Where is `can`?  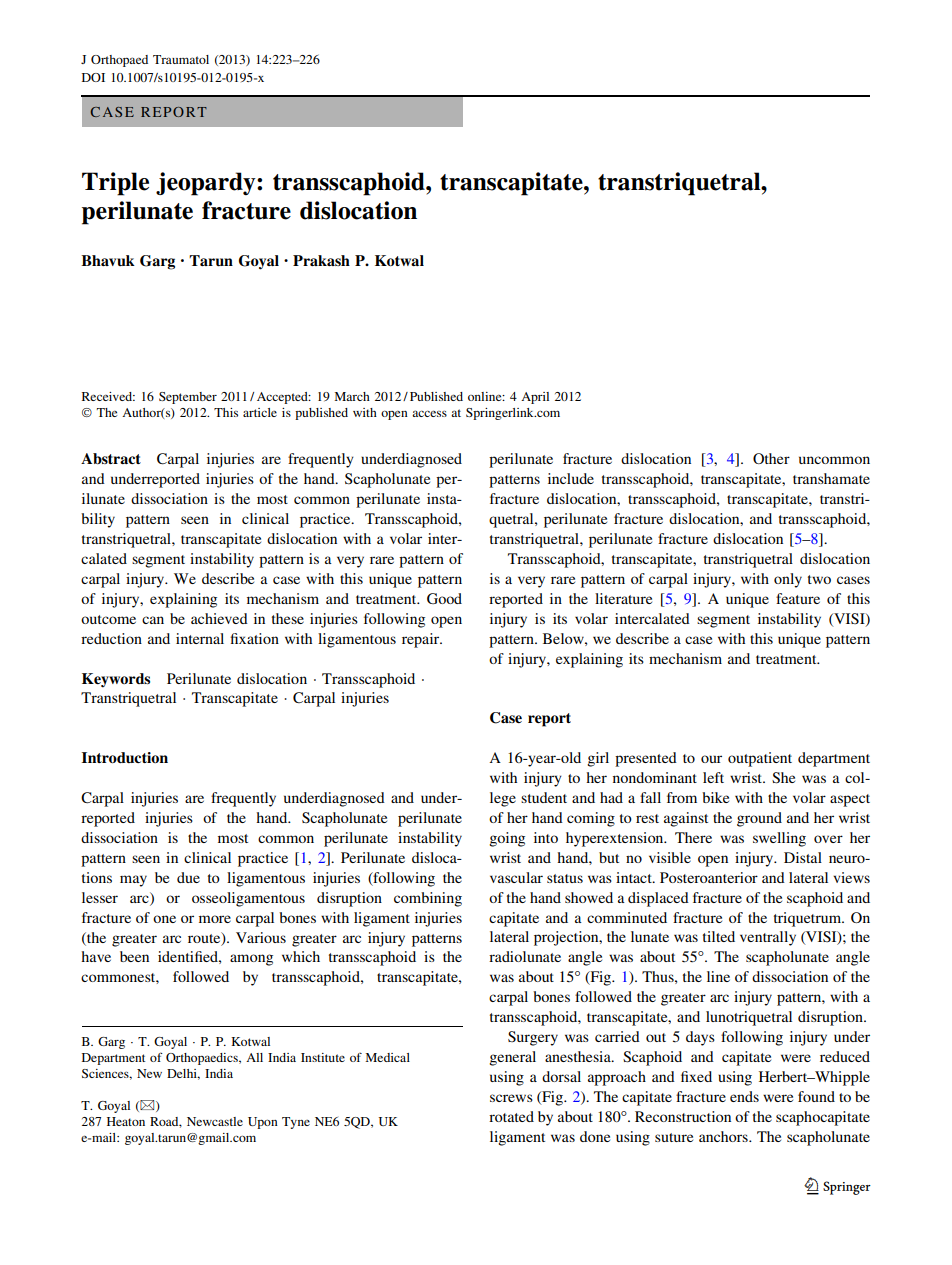
can is located at coordinates (153, 620).
